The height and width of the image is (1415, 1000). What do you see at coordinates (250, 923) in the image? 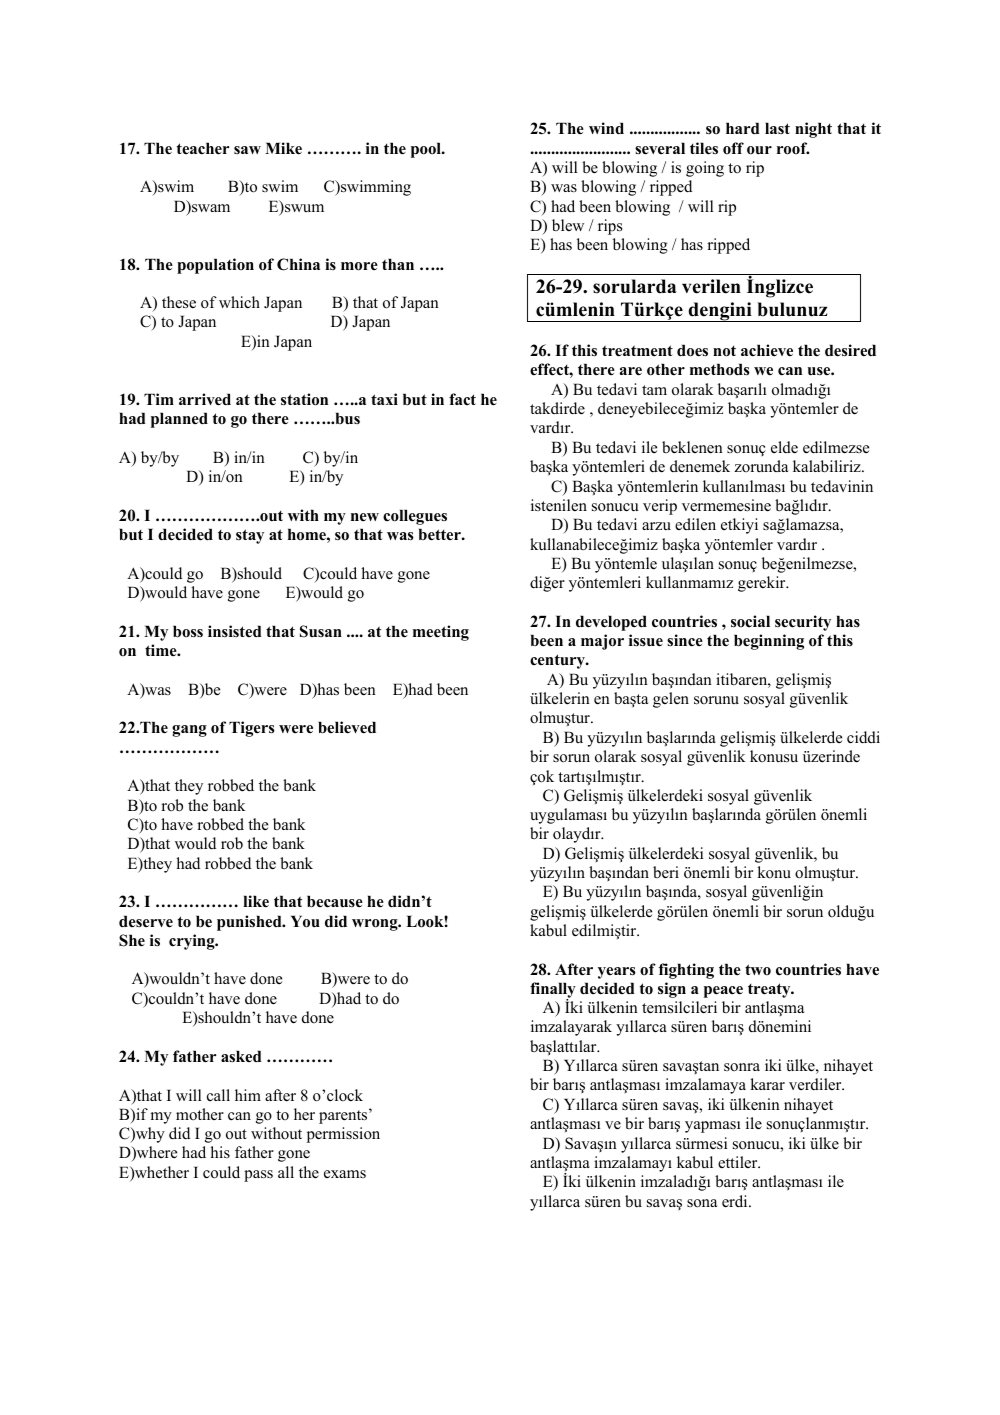
I see `punished` at bounding box center [250, 923].
